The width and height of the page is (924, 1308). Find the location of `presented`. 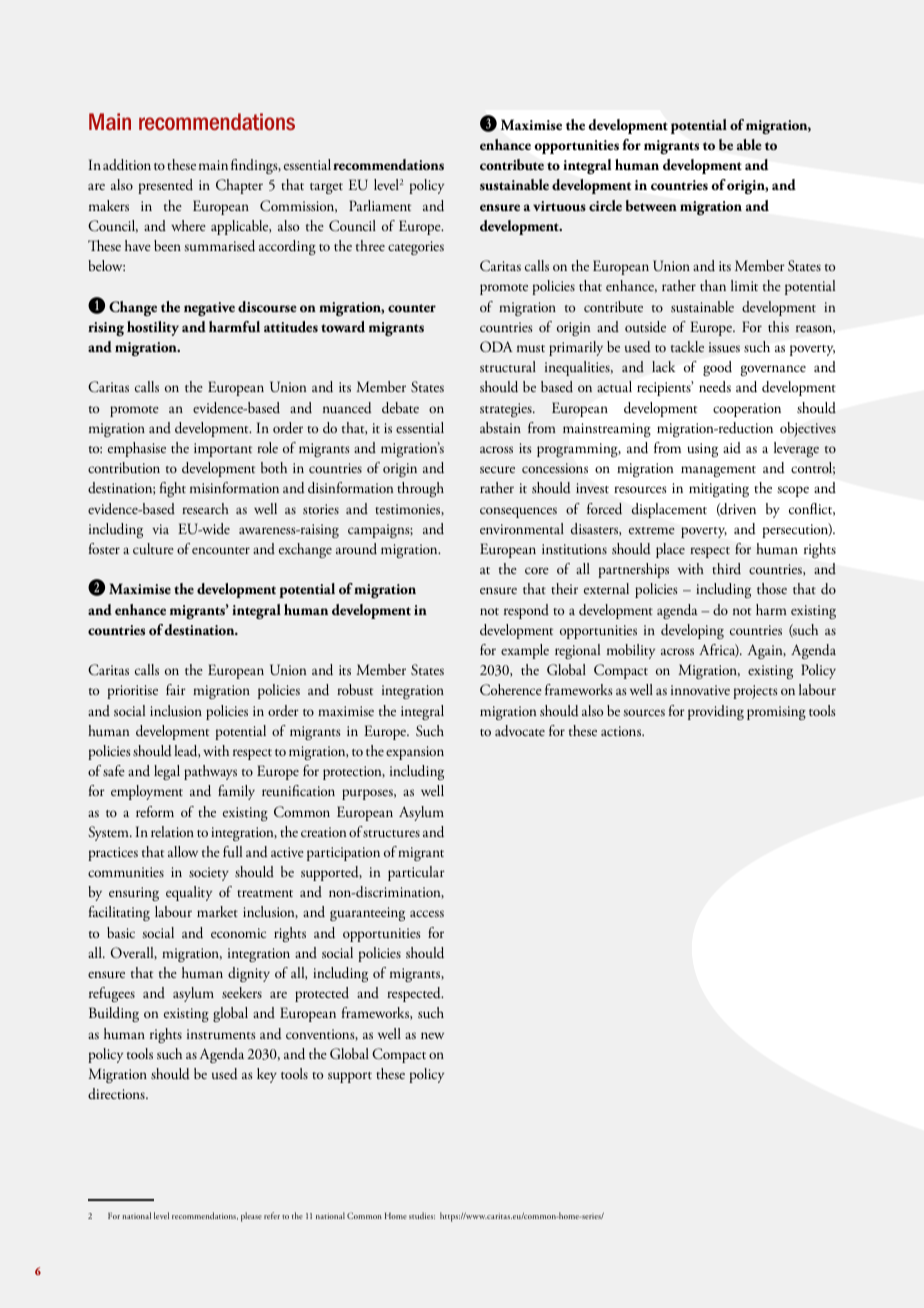

presented is located at coordinates (165, 186).
